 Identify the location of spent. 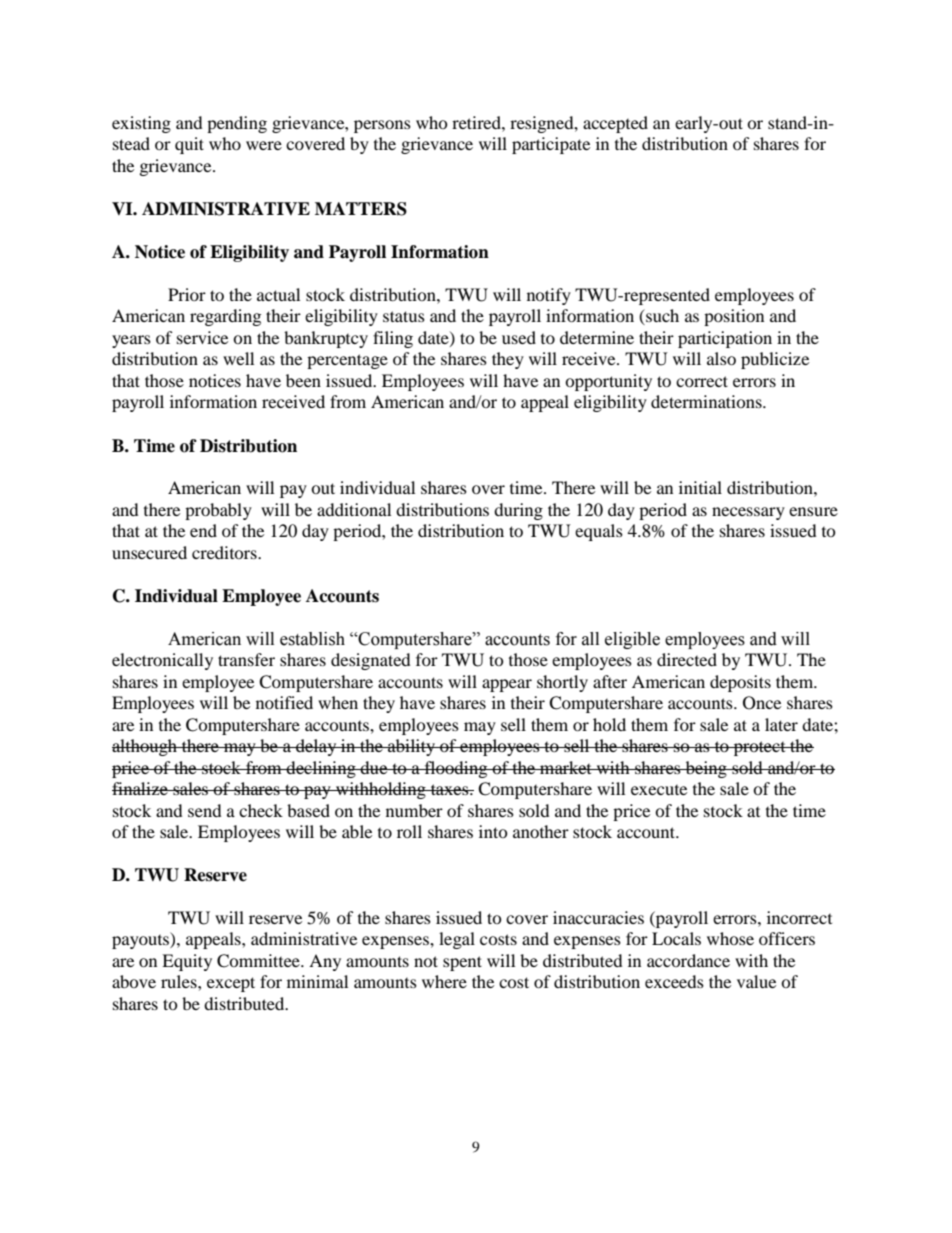
(462, 963).
